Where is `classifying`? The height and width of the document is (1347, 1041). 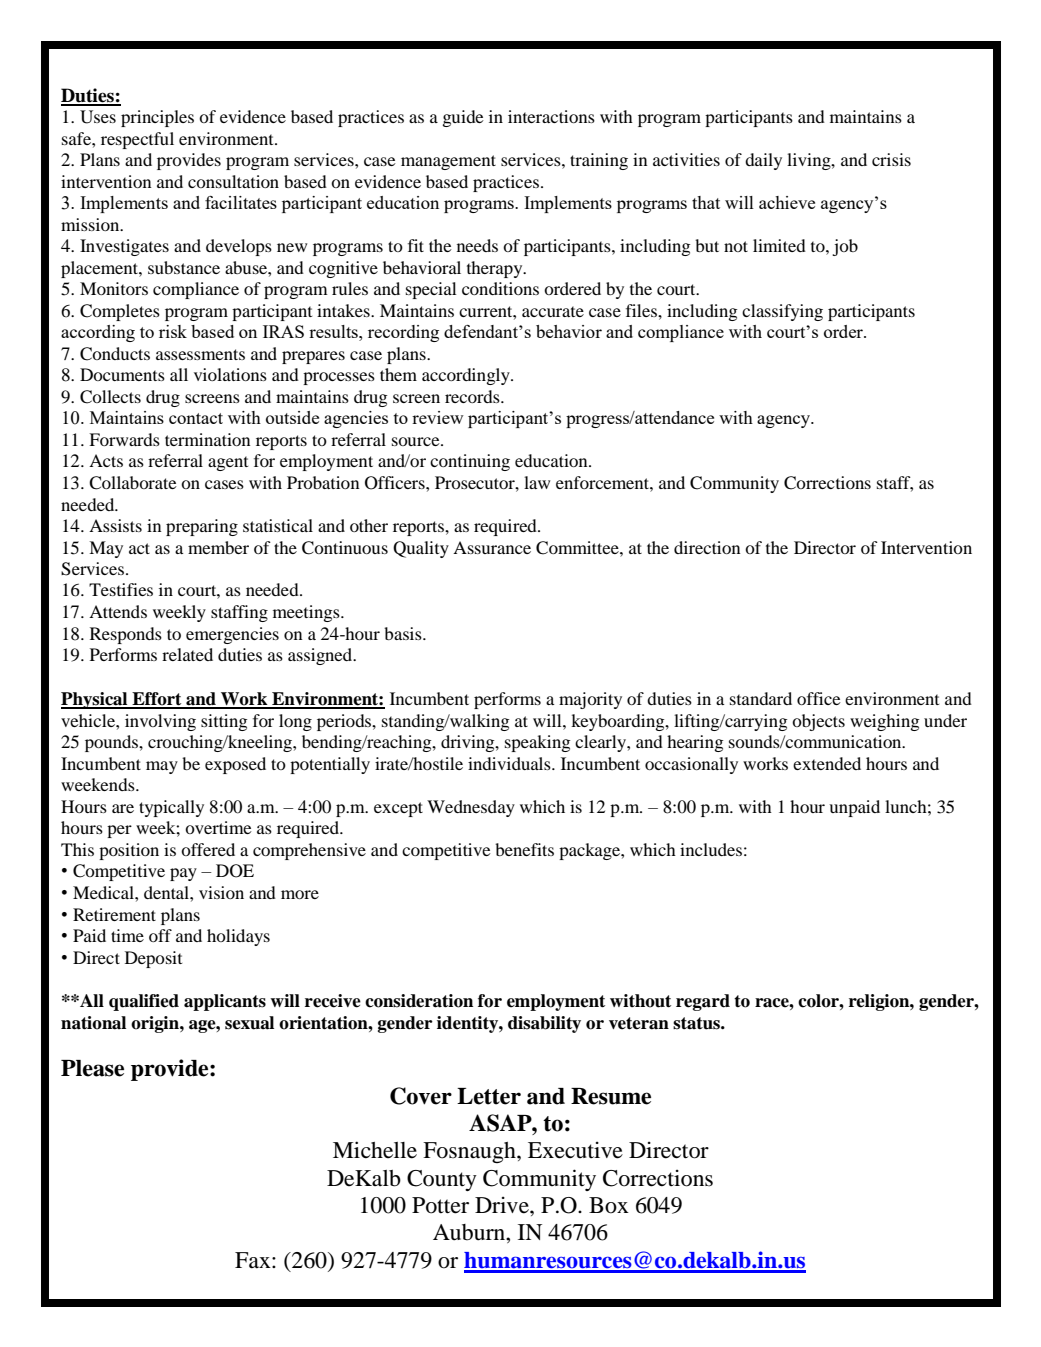
classifying is located at coordinates (782, 312).
